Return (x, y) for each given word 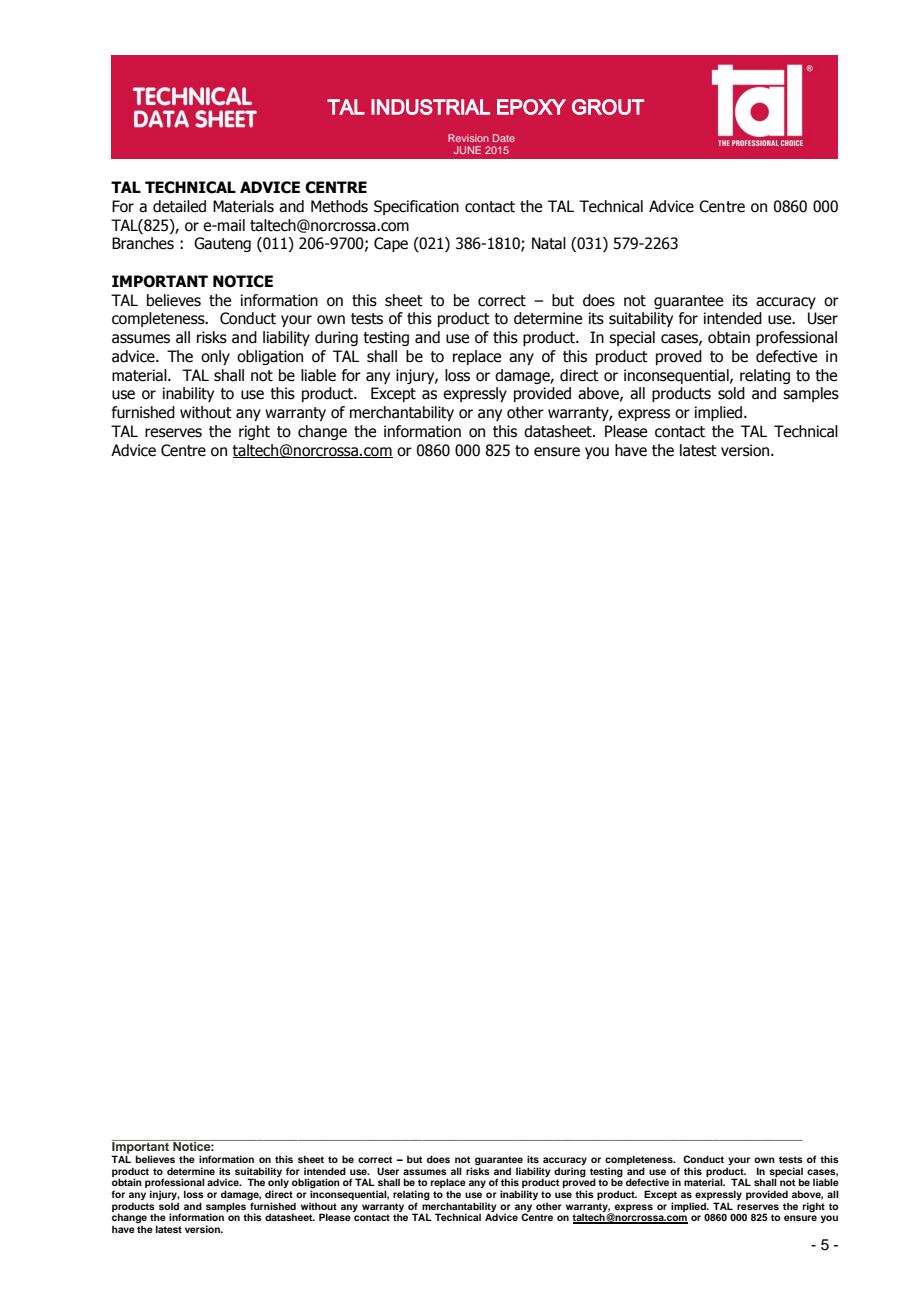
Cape (391, 244)
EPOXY (531, 107)
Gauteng (222, 244)
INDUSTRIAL (430, 107)
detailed (179, 206)
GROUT (608, 107)
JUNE (467, 150)
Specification (416, 207)
